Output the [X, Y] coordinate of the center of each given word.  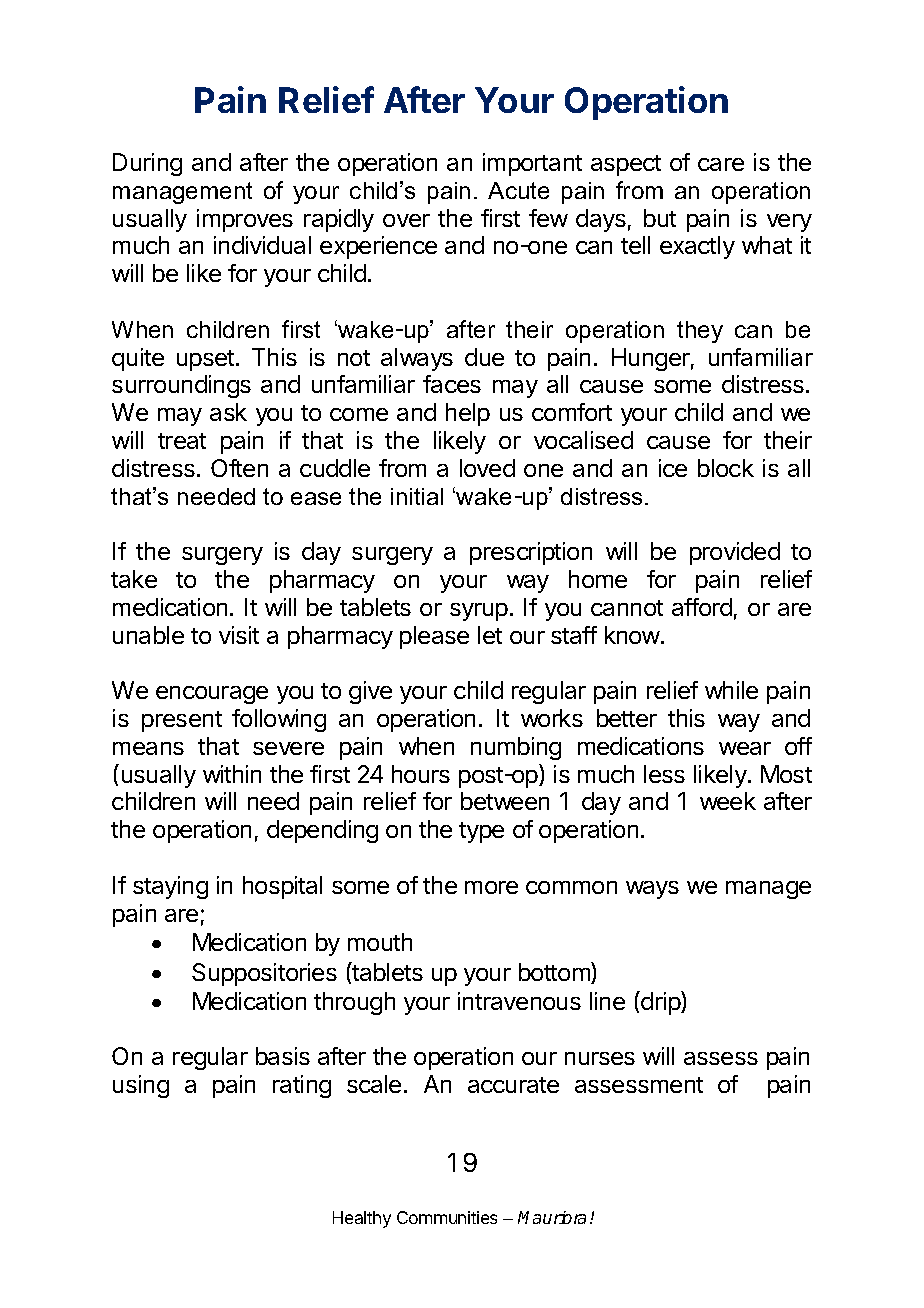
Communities [447, 1217]
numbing [516, 748]
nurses [600, 1058]
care [721, 164]
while [731, 690]
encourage [212, 695]
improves [245, 220]
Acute [518, 190]
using [141, 1086]
